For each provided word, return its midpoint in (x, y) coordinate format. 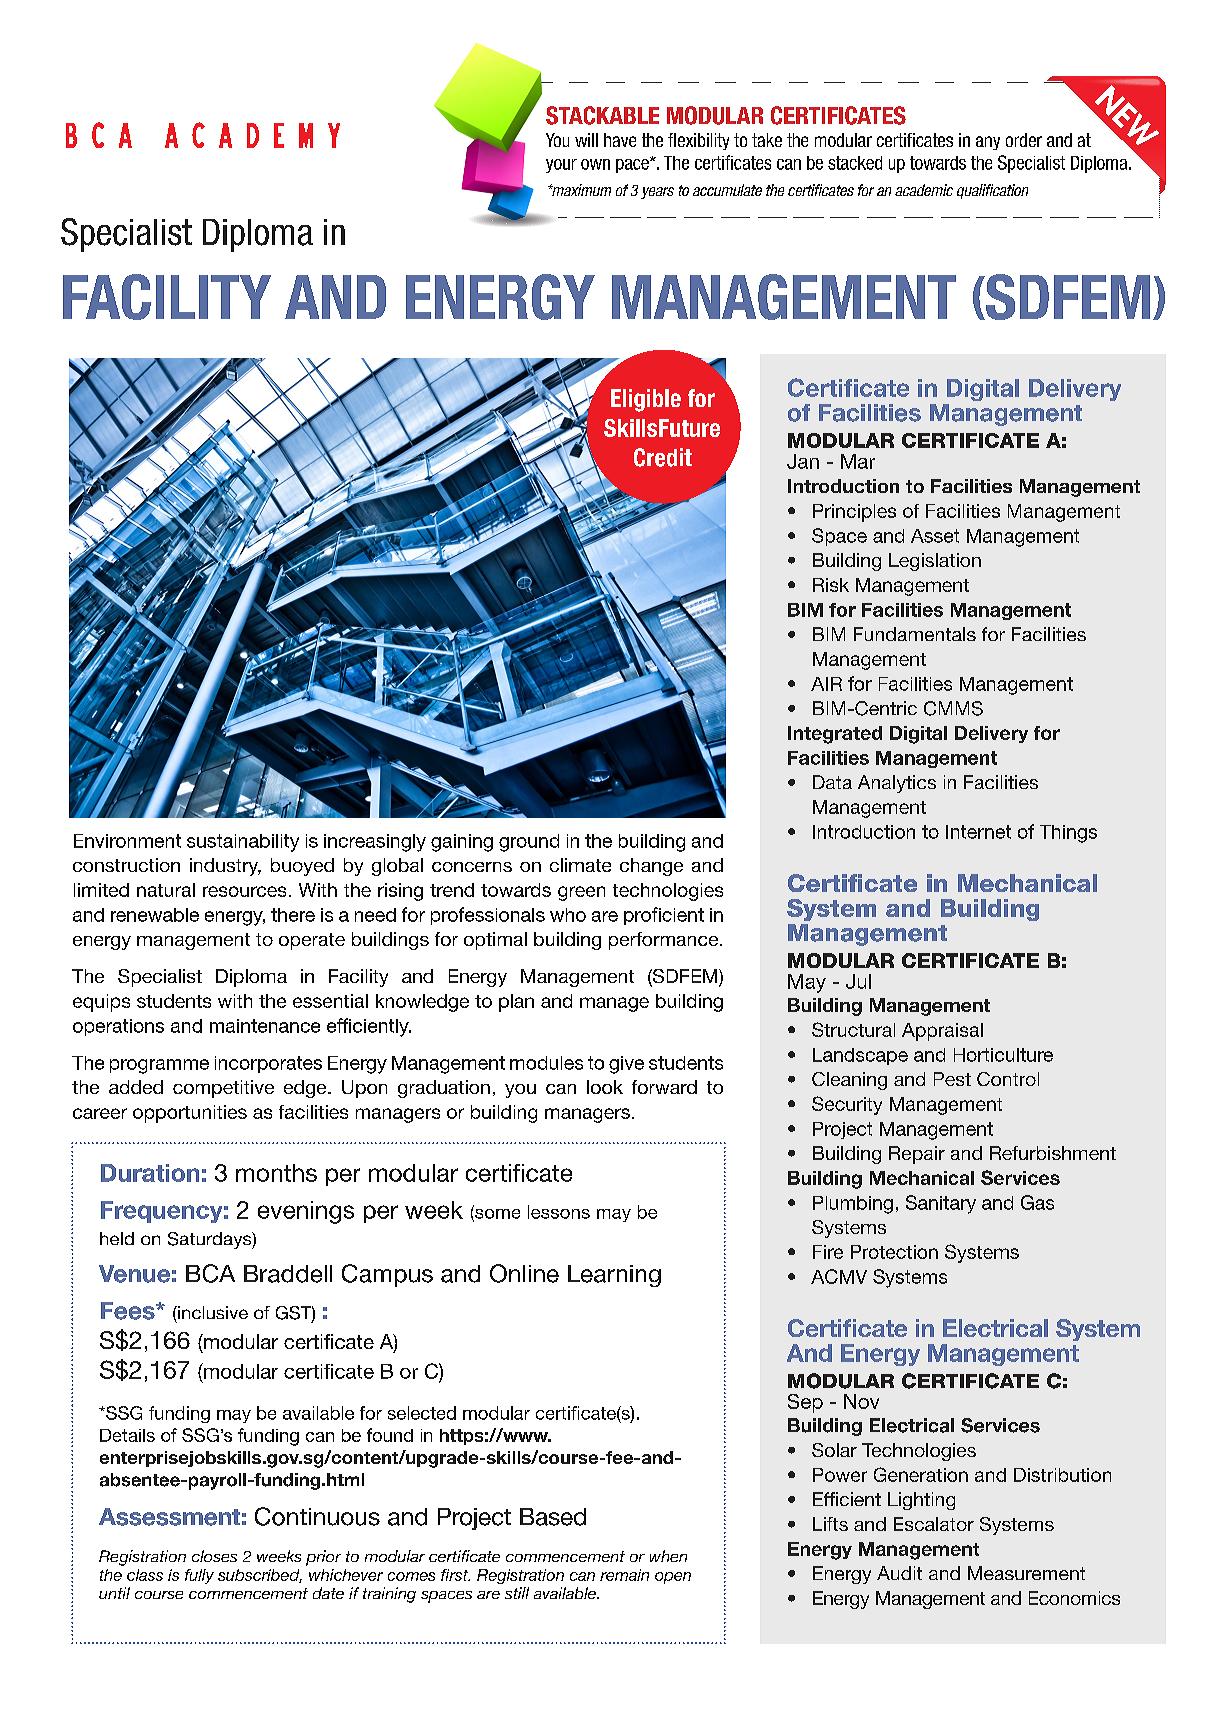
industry (225, 867)
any (988, 143)
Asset (935, 536)
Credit (663, 457)
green (581, 893)
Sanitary (941, 1204)
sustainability (243, 843)
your (561, 166)
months (276, 1173)
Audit (899, 1573)
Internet (978, 832)
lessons (559, 1212)
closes (214, 1556)
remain (624, 1575)
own (595, 164)
